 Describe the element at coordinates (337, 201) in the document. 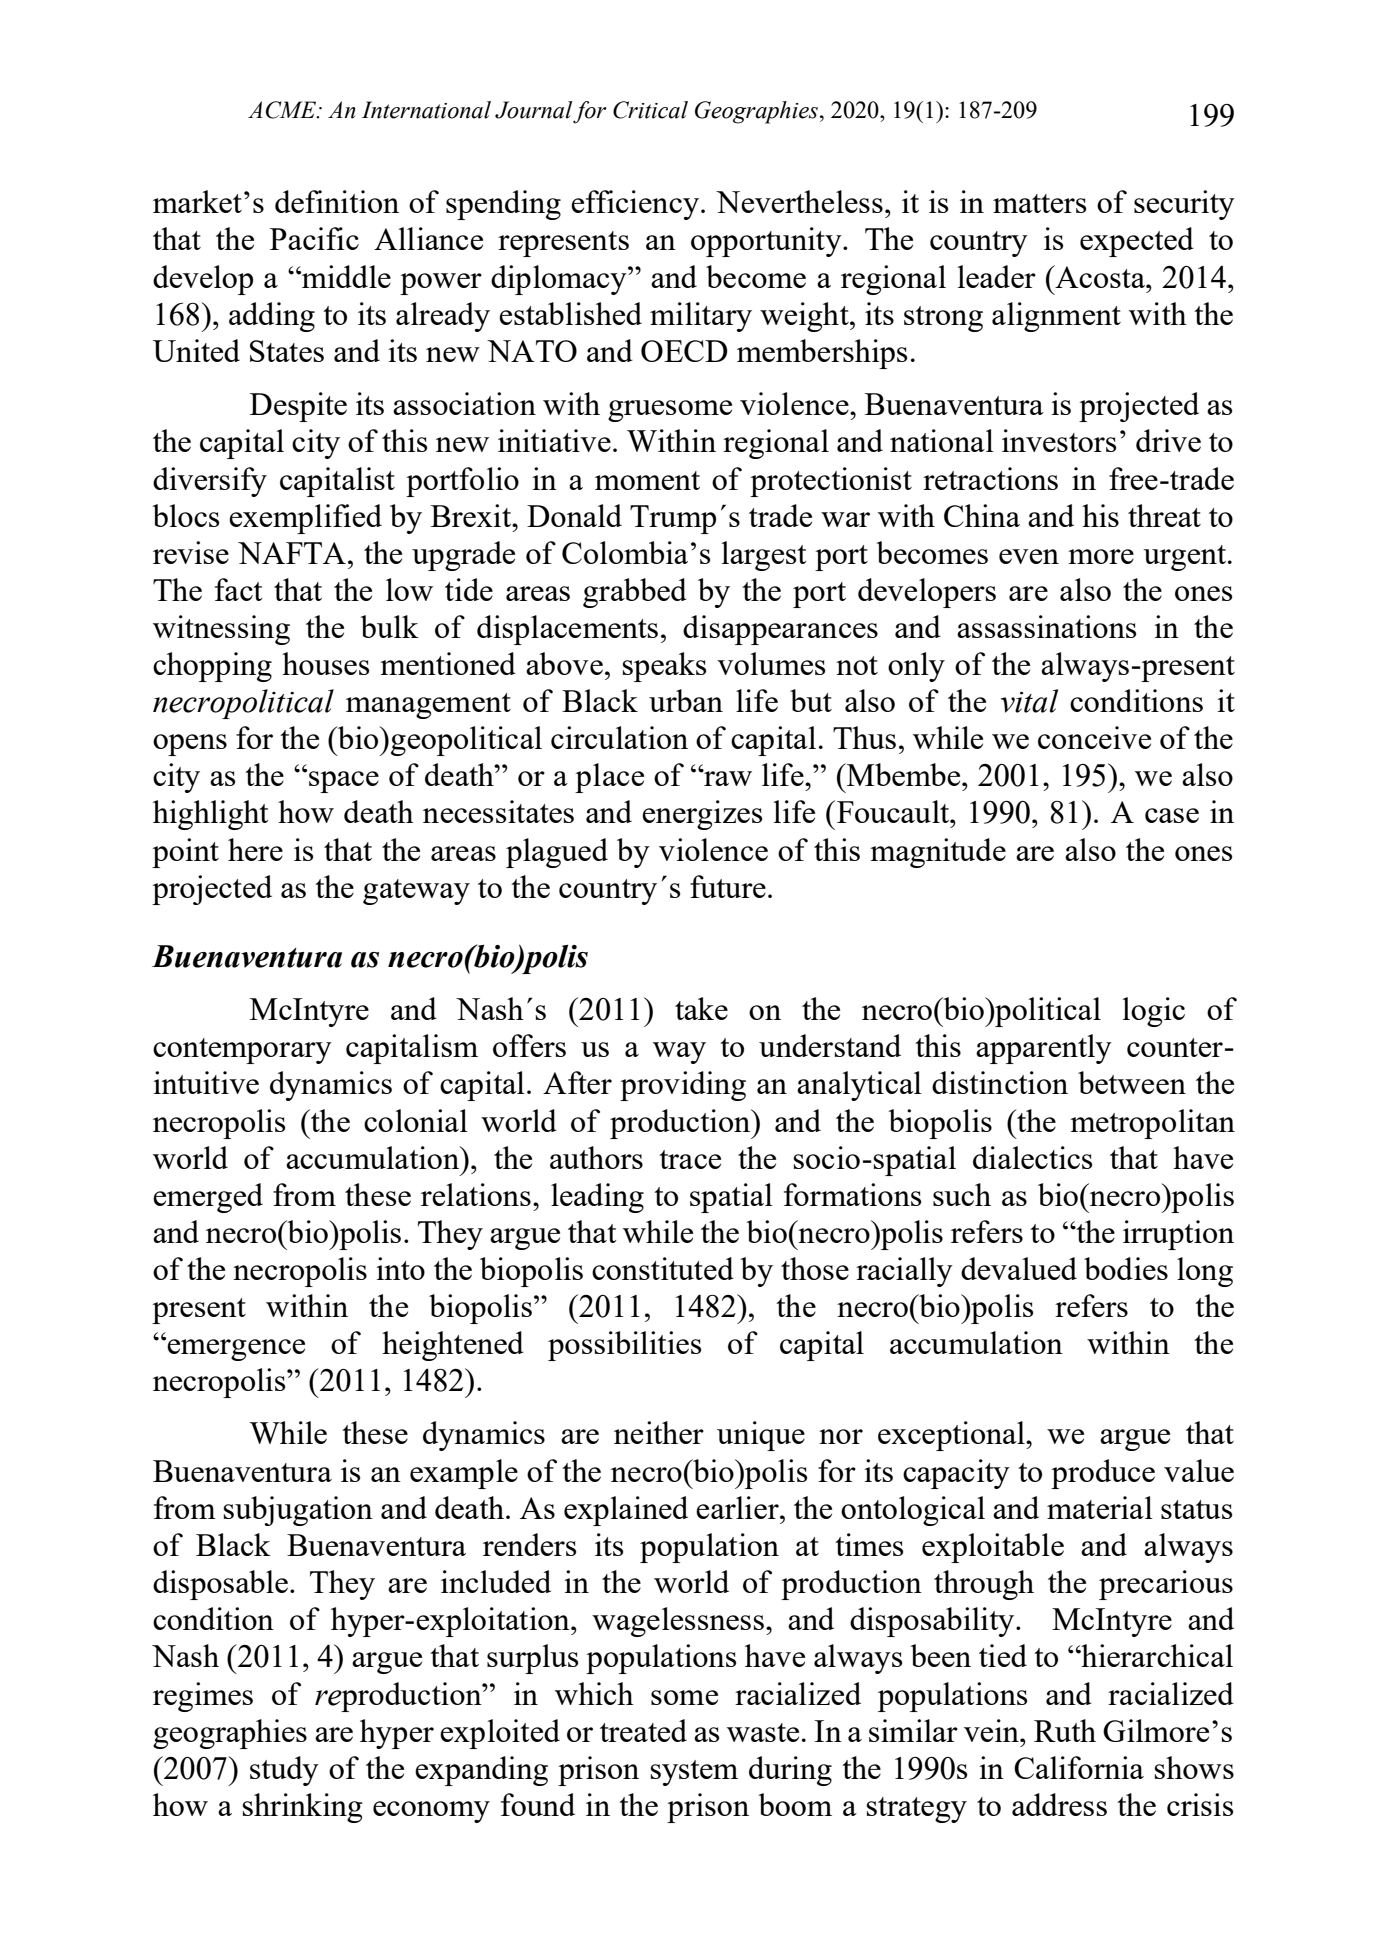

I see `definition` at that location.
